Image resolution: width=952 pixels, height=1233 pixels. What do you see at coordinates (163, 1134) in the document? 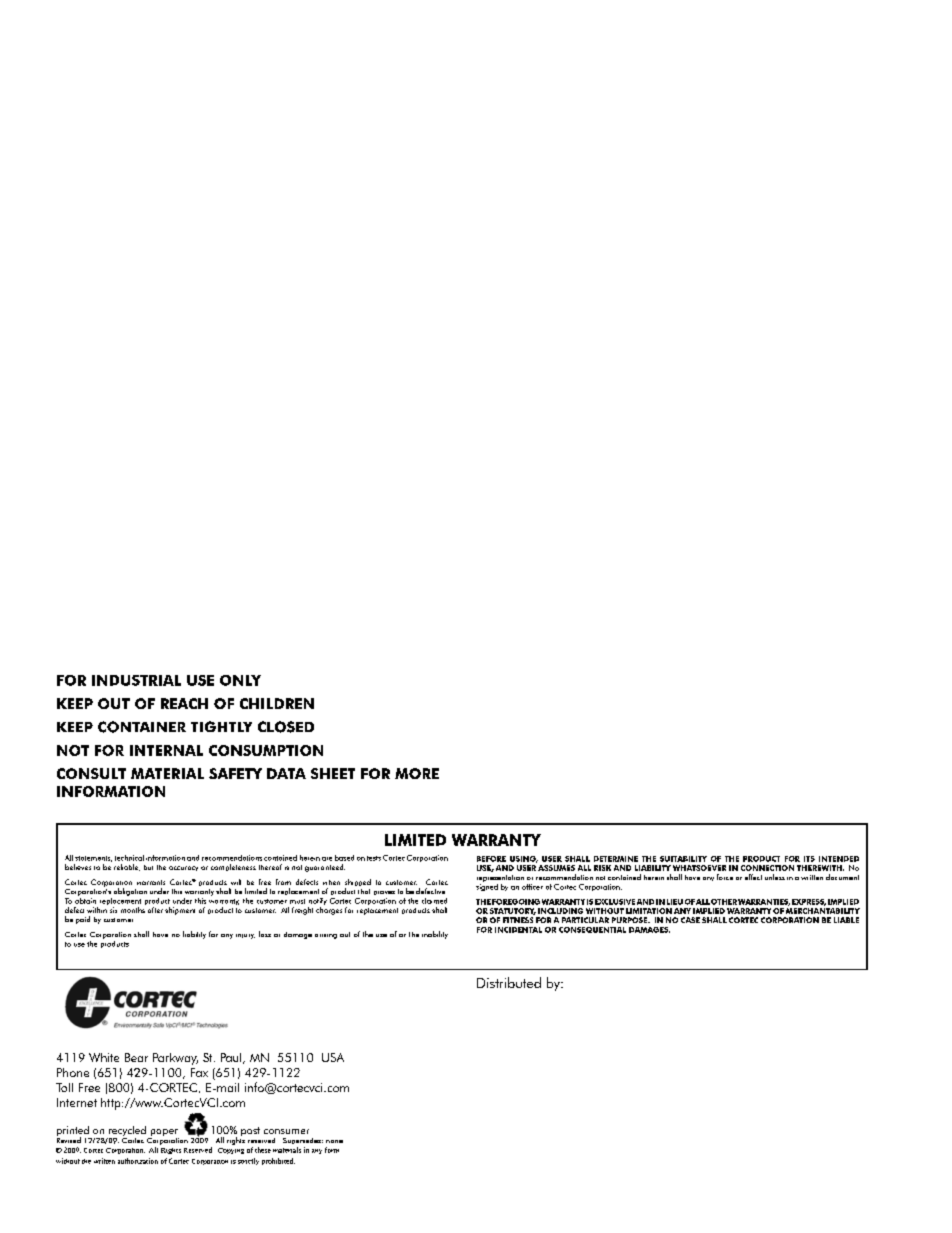
I see `paper` at bounding box center [163, 1134].
